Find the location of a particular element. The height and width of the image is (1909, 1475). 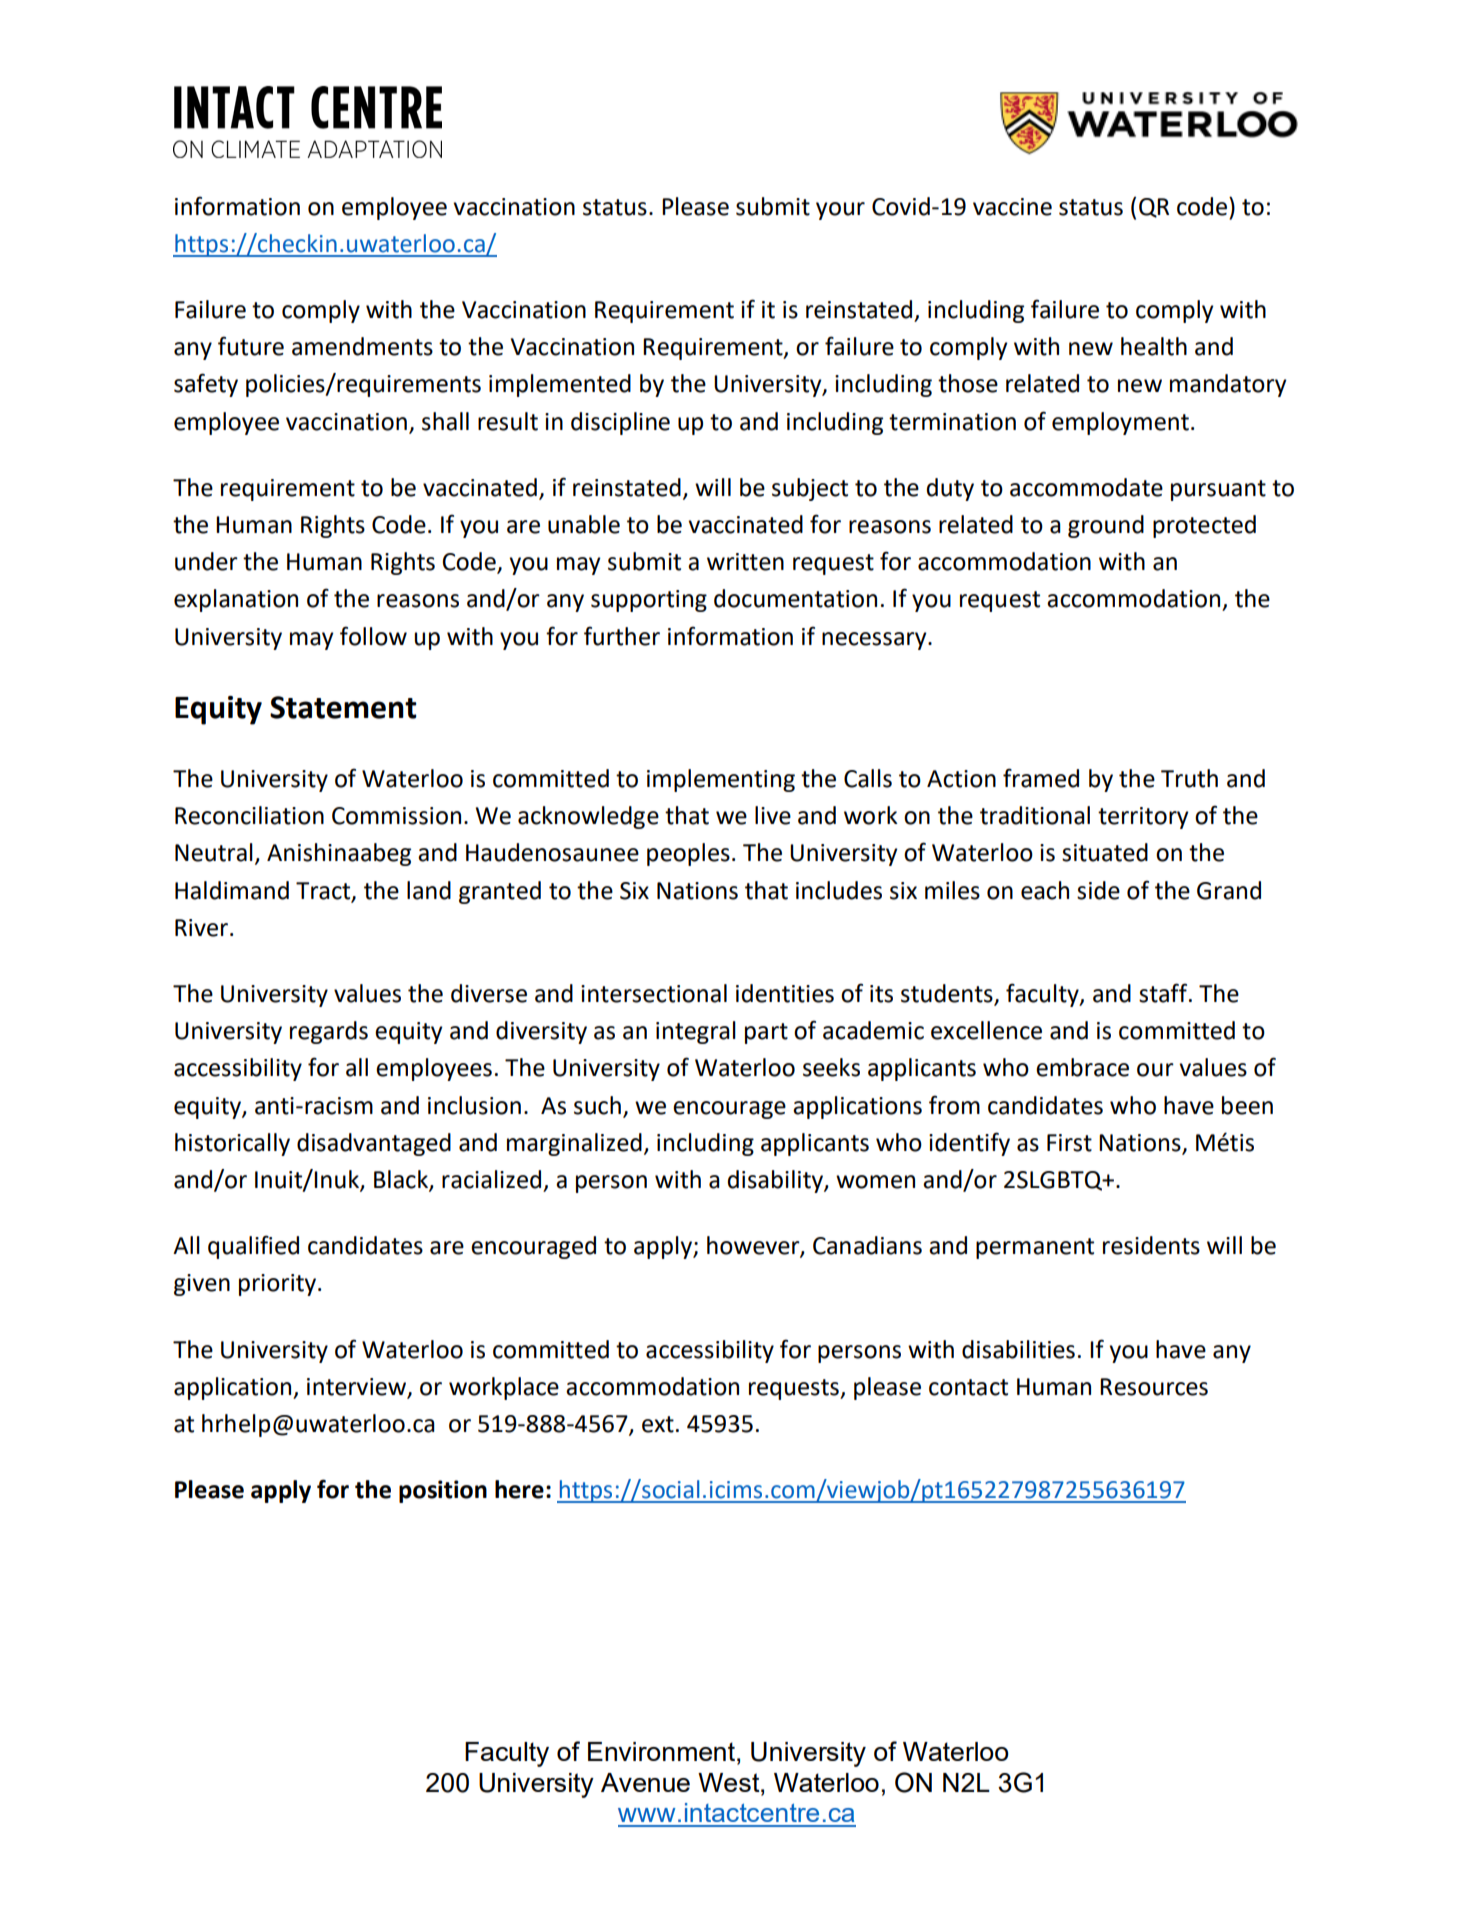

regards is located at coordinates (329, 1032).
